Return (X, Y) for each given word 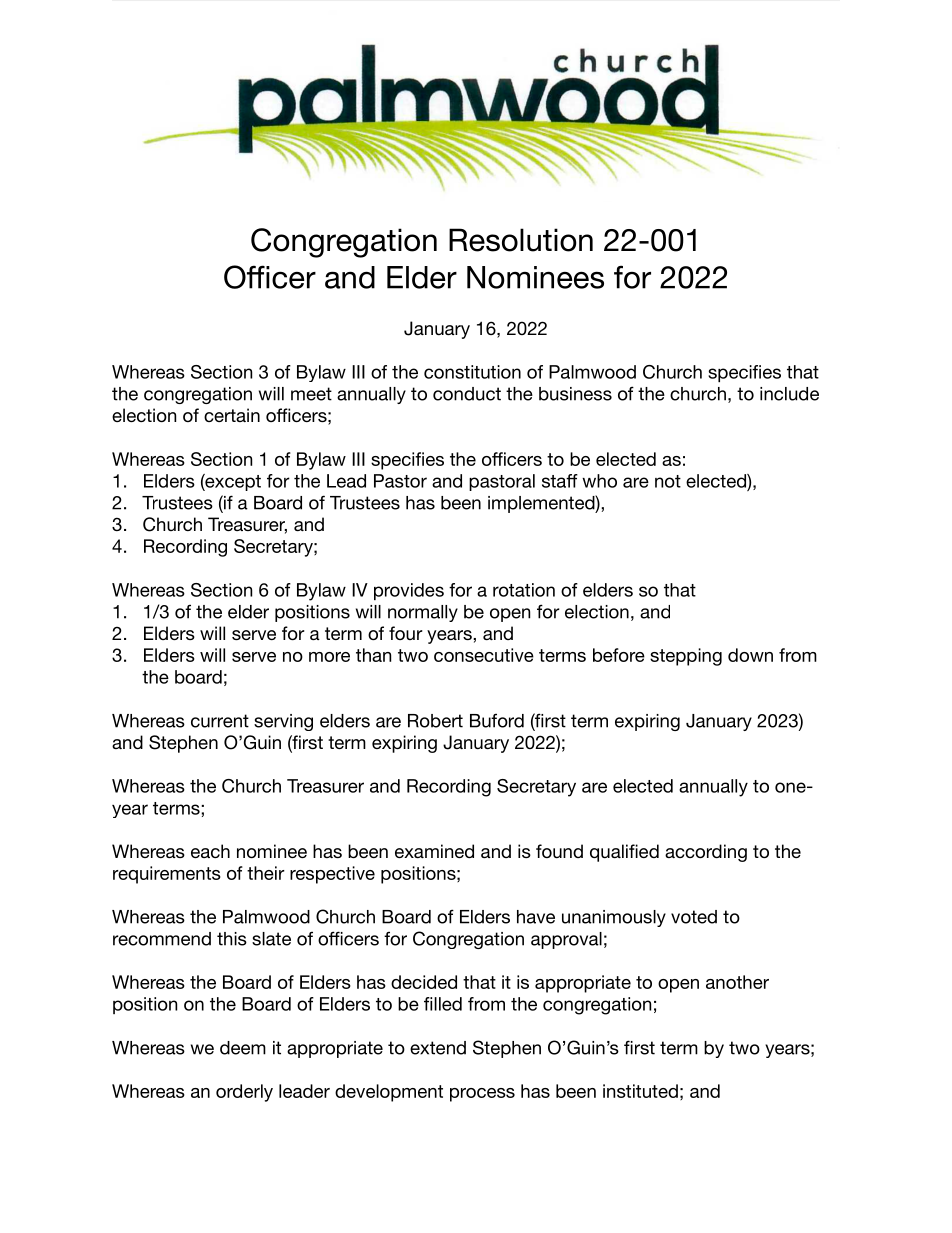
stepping (686, 657)
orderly (244, 1093)
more (329, 657)
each (210, 851)
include (789, 394)
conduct (467, 394)
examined (434, 851)
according (706, 853)
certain (232, 415)
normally (423, 613)
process (482, 1095)
